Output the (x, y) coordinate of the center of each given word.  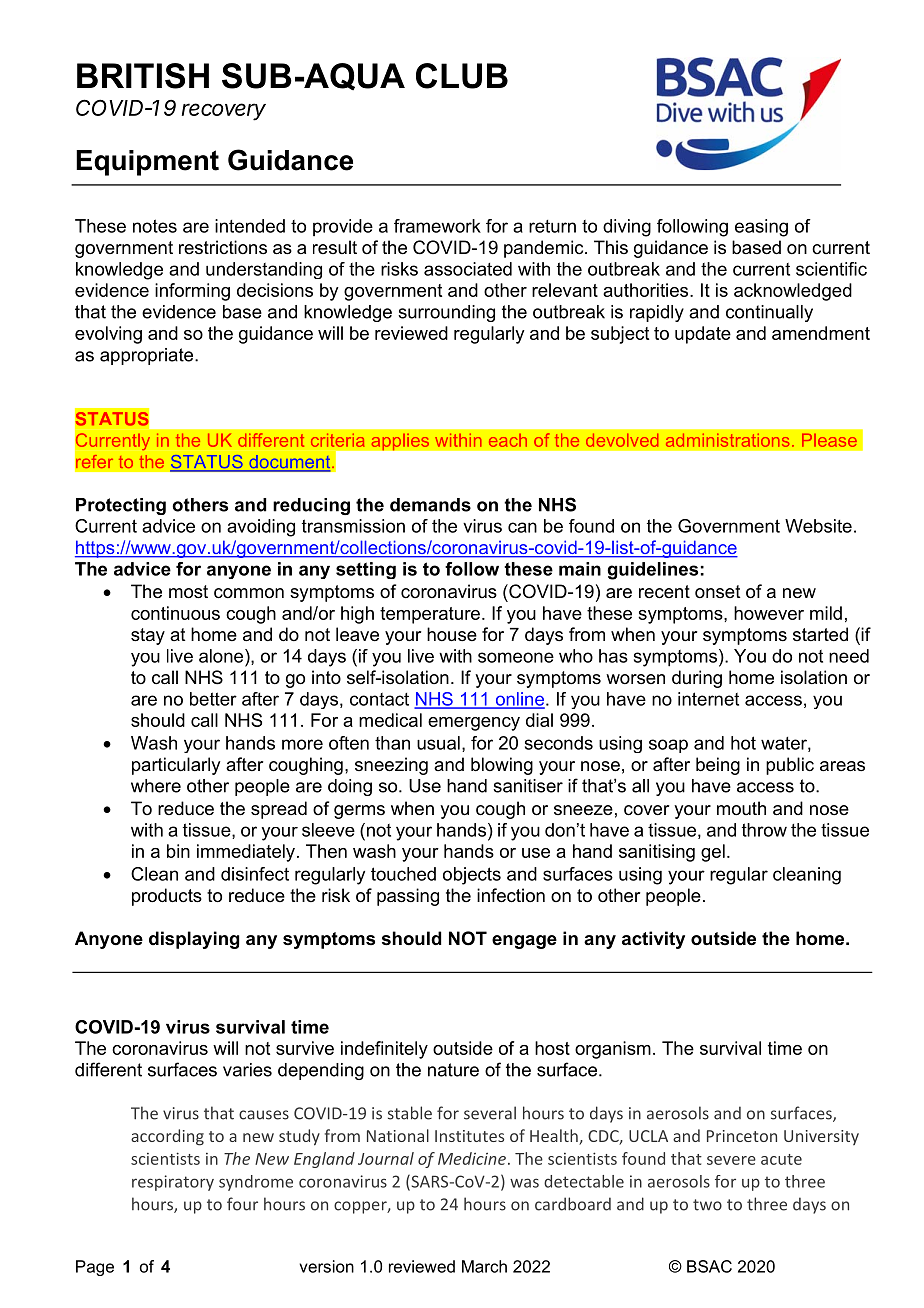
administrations (728, 440)
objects (472, 876)
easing (761, 228)
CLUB (462, 76)
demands (430, 505)
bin (178, 851)
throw (764, 830)
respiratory (173, 1183)
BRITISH (143, 76)
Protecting (121, 506)
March (484, 1266)
